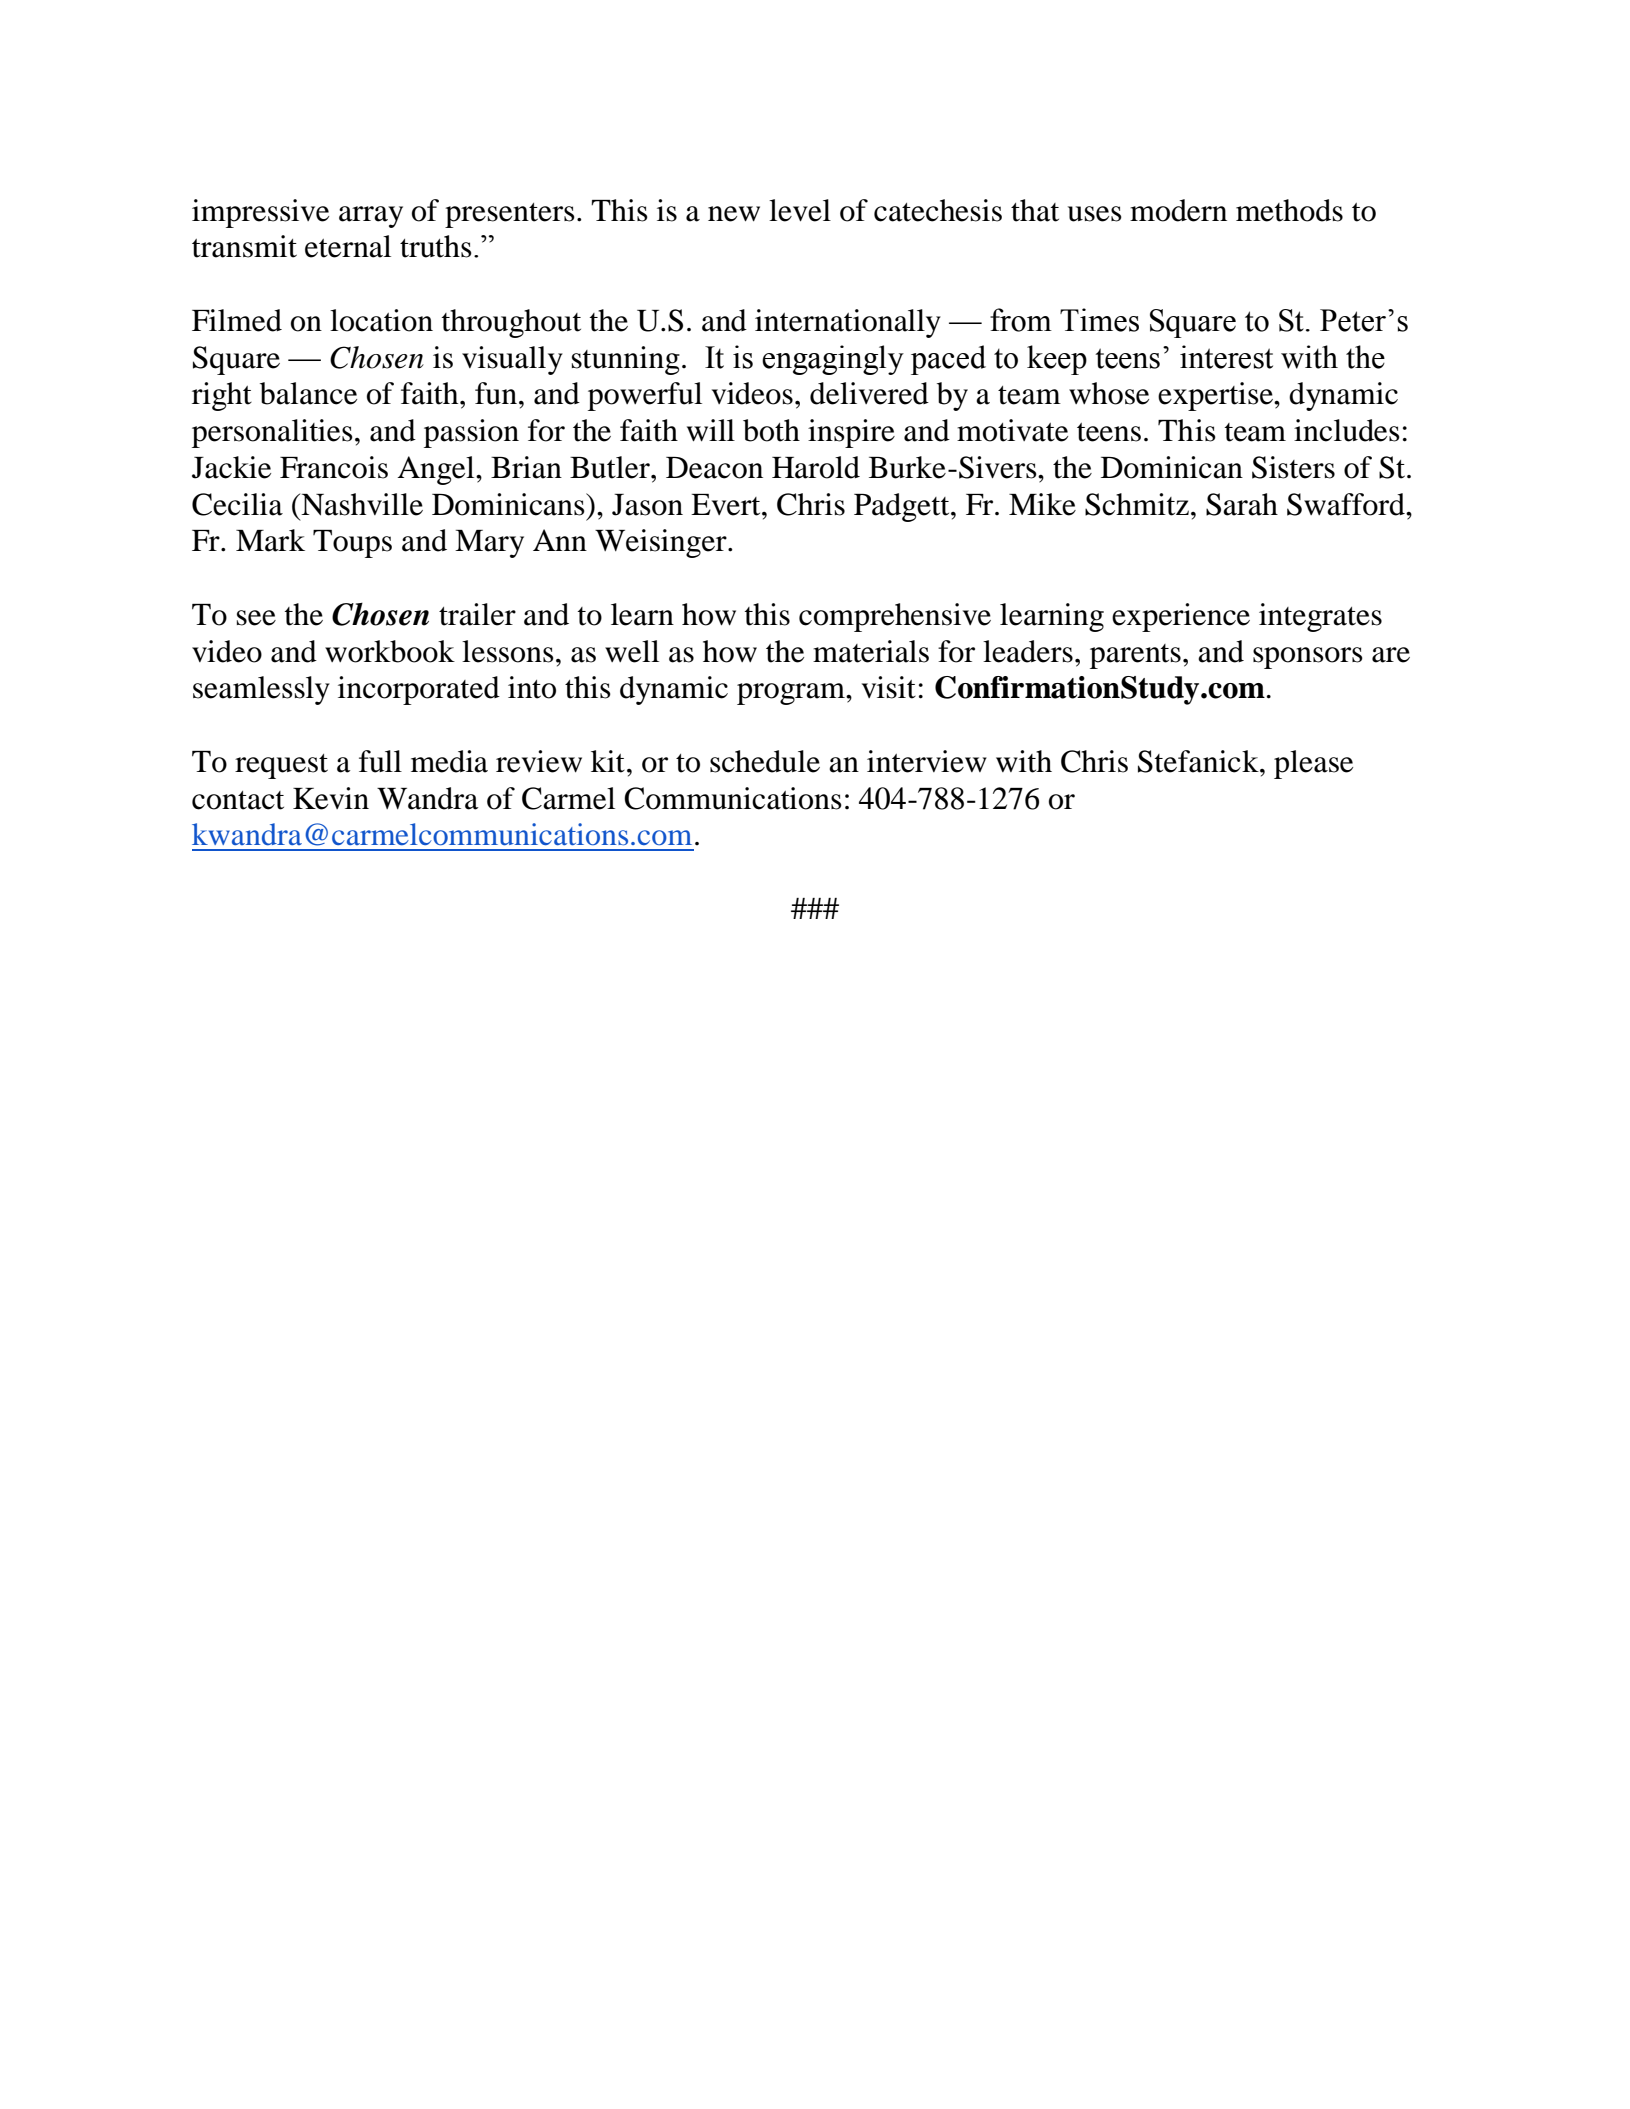 This image has width=1630, height=2109. What do you see at coordinates (895, 617) in the image?
I see `comprehensive` at bounding box center [895, 617].
